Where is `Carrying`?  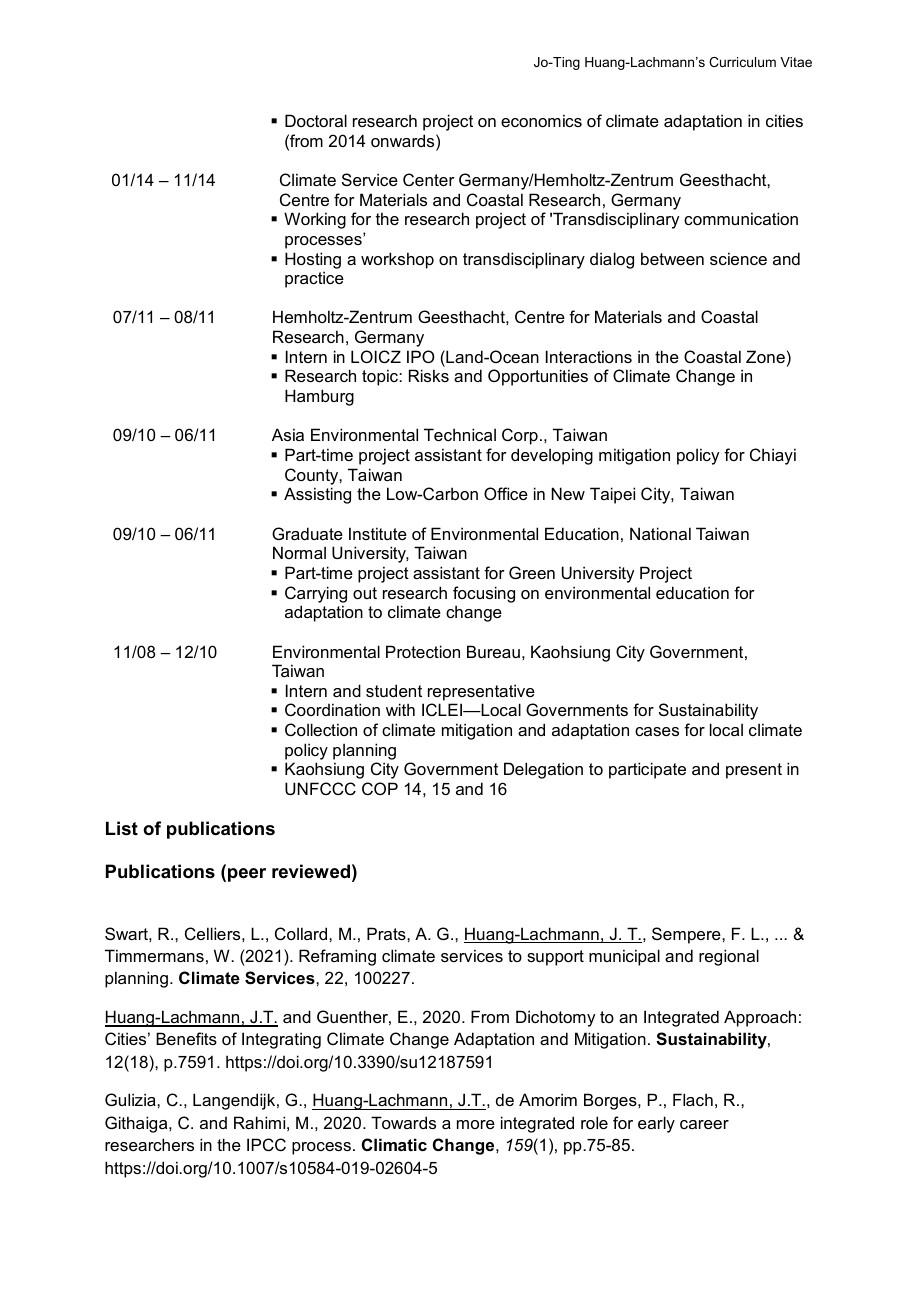 Carrying is located at coordinates (316, 594).
